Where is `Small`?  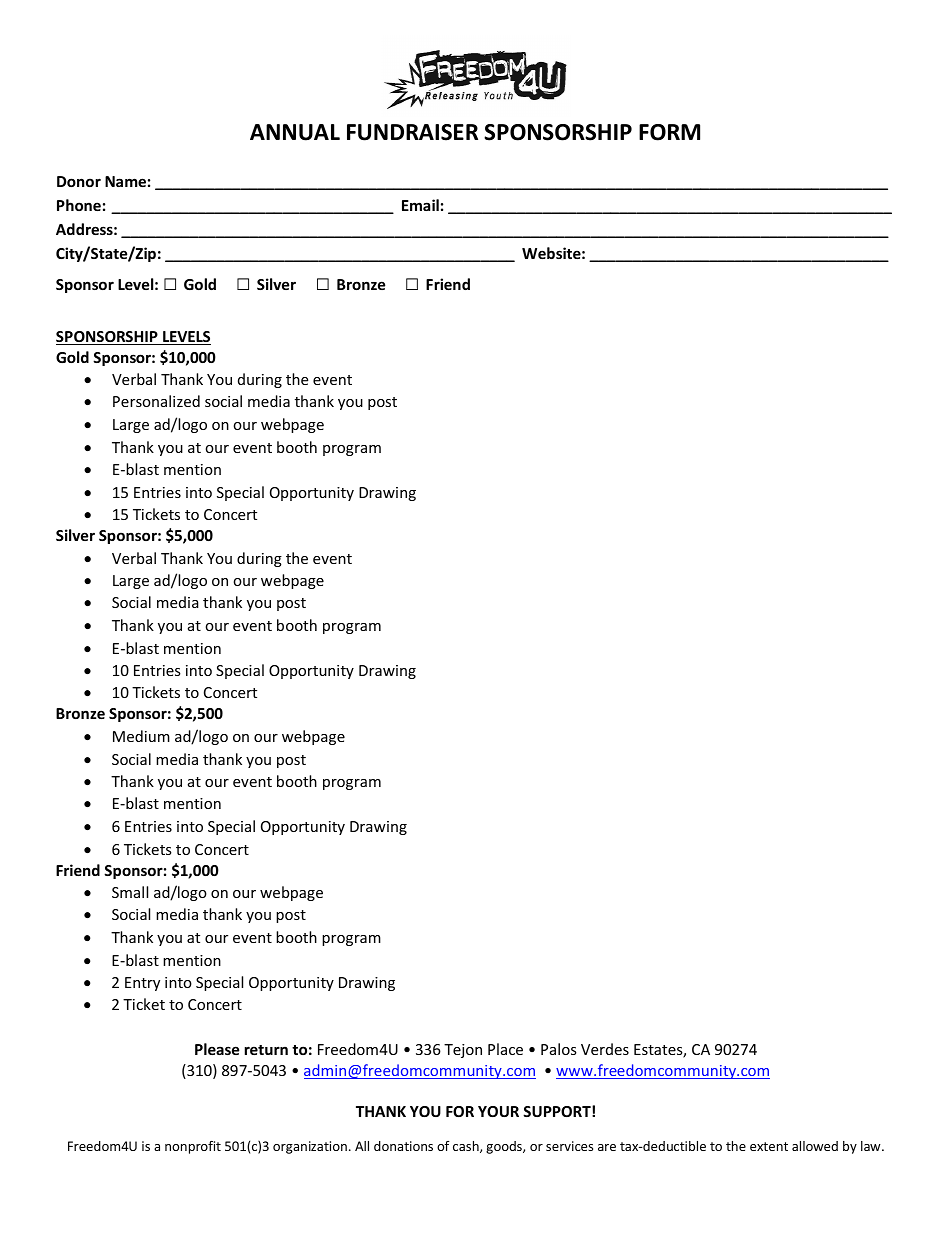 Small is located at coordinates (130, 892).
